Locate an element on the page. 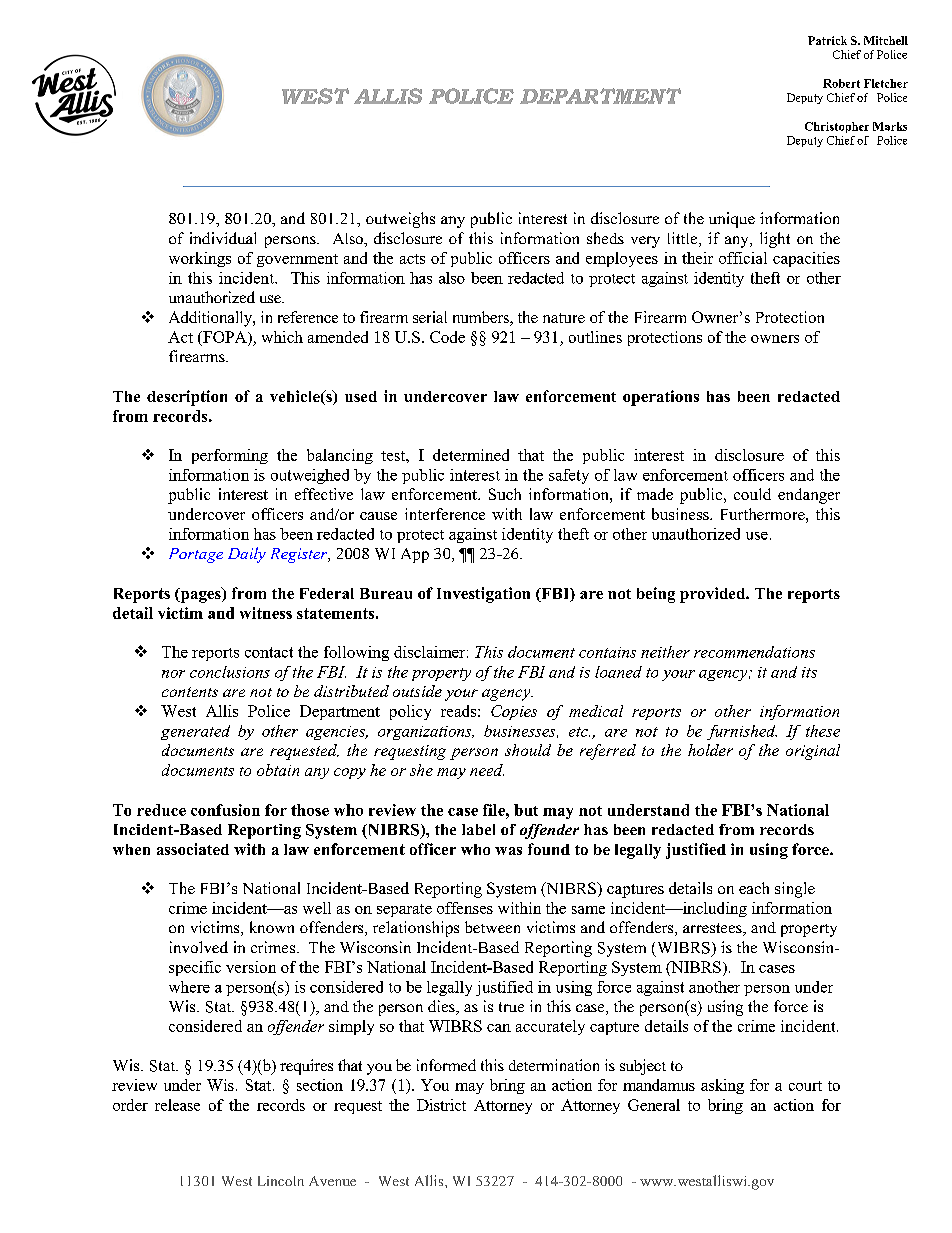  outweighs is located at coordinates (400, 220).
